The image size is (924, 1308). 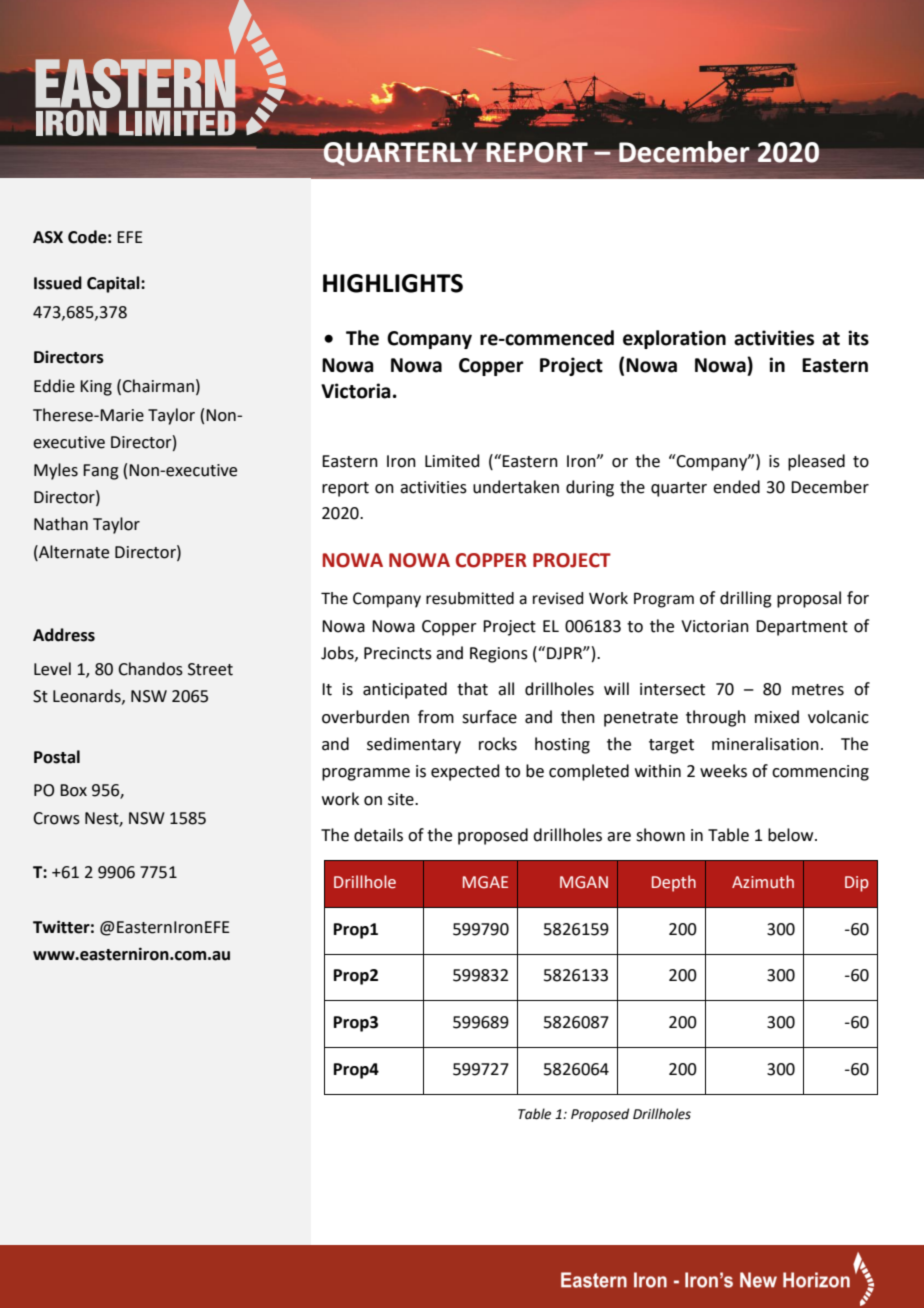 What do you see at coordinates (365, 717) in the screenshot?
I see `overburden` at bounding box center [365, 717].
